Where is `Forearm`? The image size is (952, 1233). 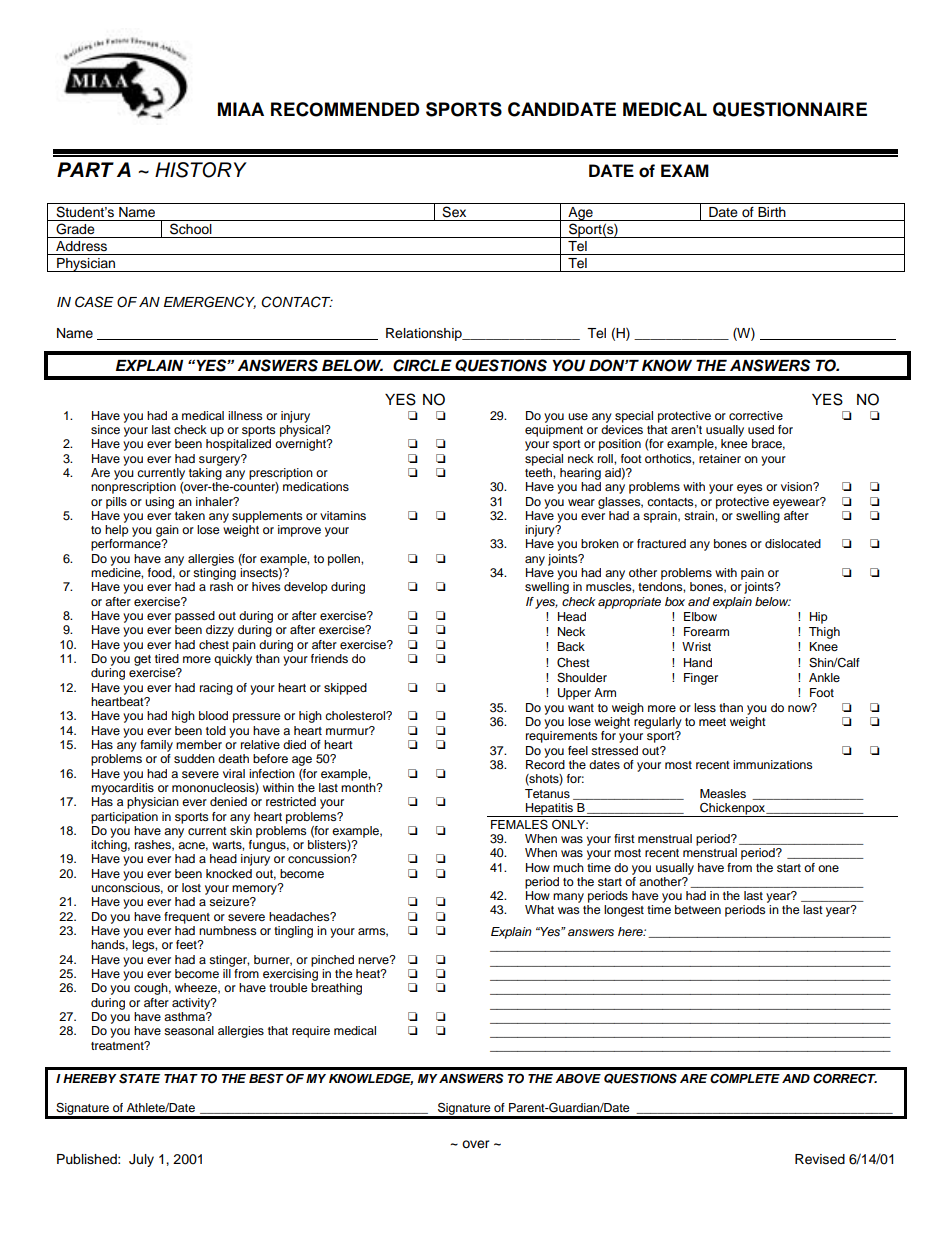
Forearm is located at coordinates (706, 631).
